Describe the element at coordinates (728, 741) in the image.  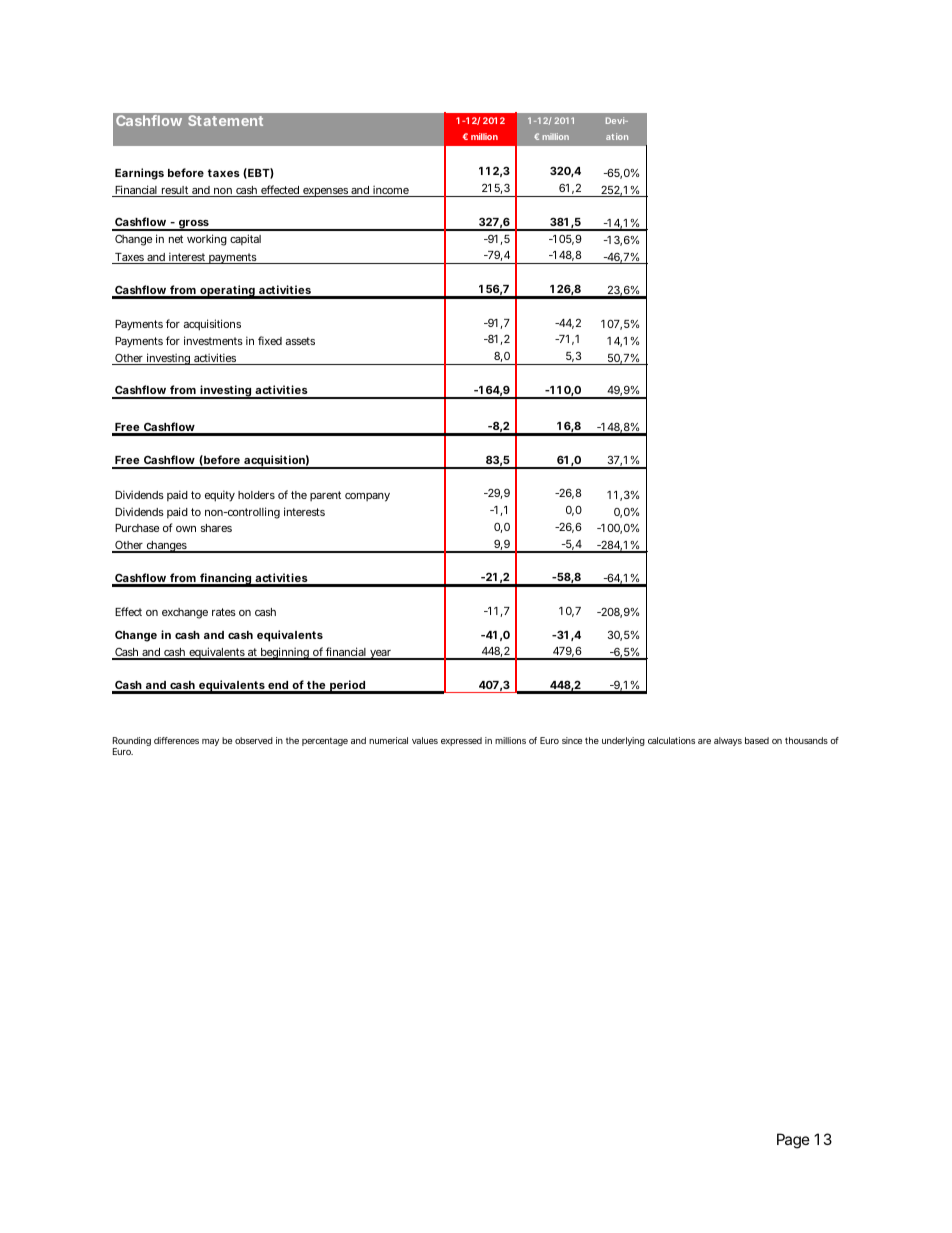
I see `always` at that location.
